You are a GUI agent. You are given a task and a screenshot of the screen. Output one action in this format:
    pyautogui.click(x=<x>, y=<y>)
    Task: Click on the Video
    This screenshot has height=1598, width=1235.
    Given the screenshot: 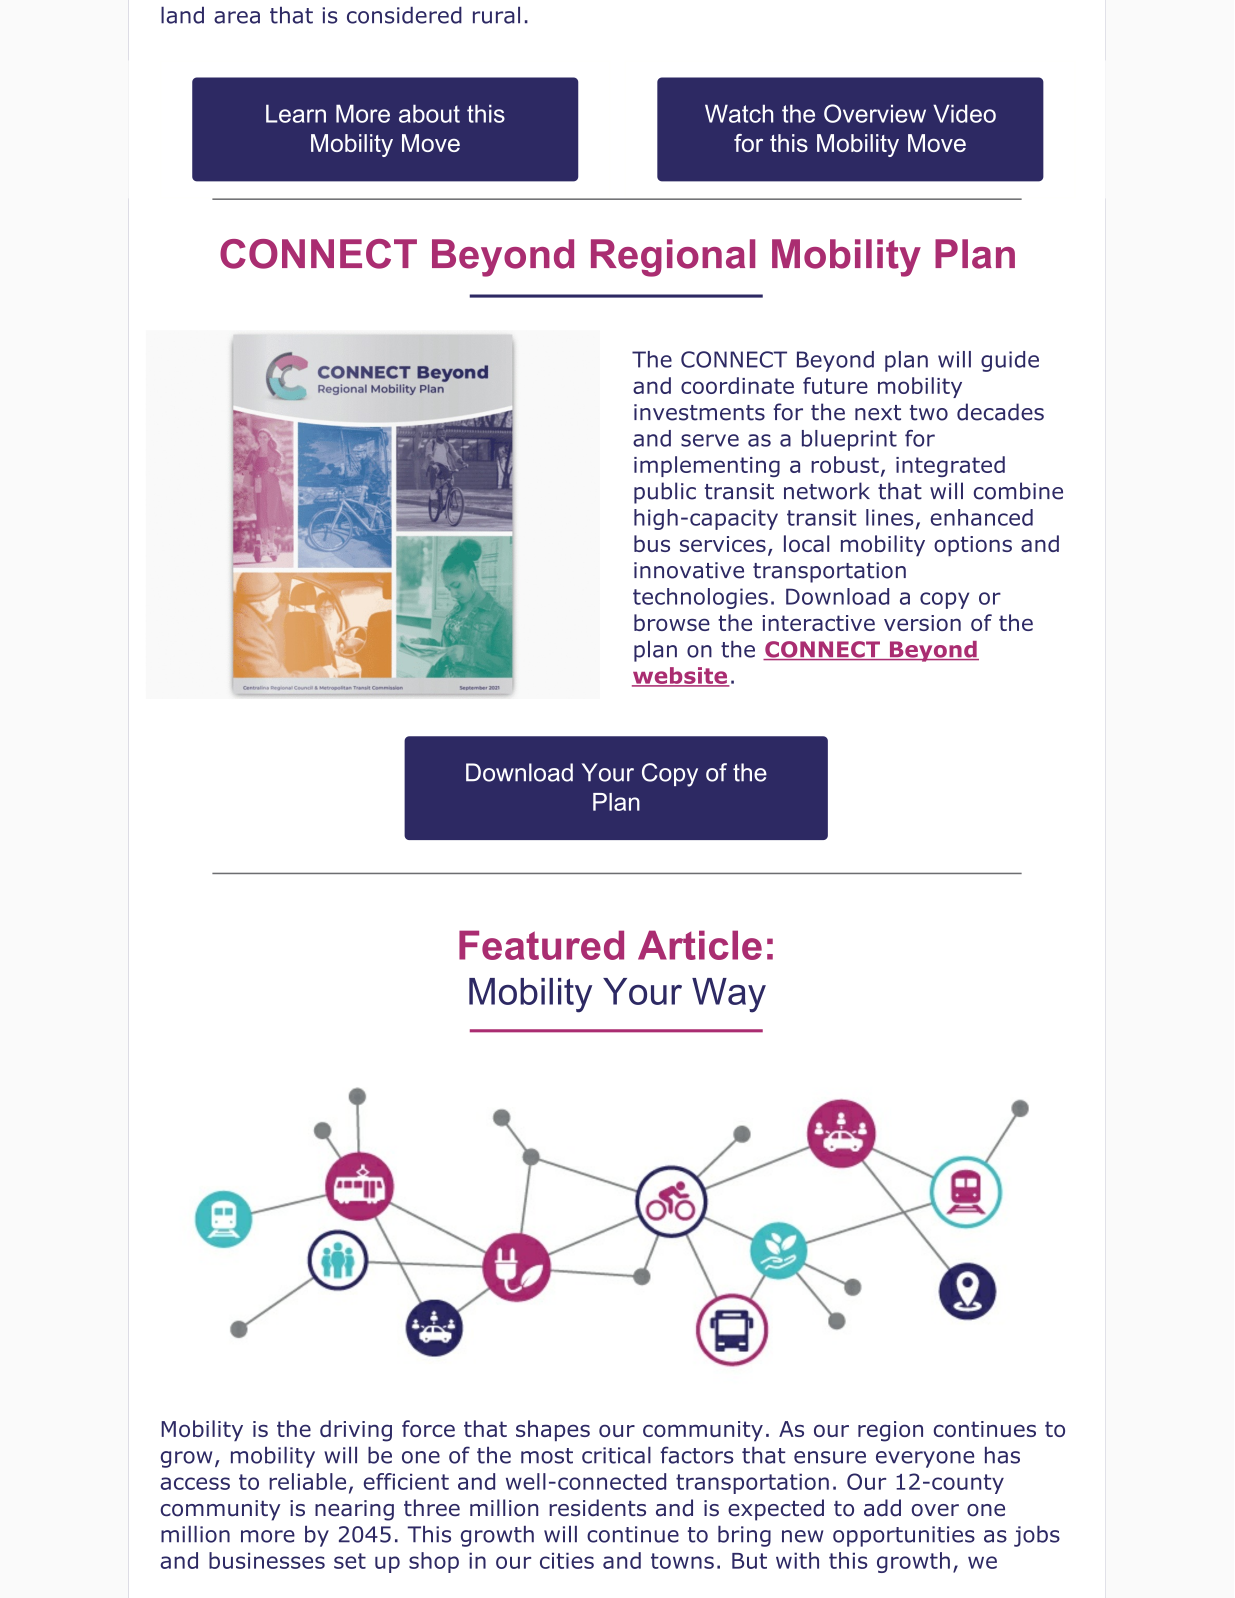 What is the action you would take?
    pyautogui.click(x=964, y=113)
